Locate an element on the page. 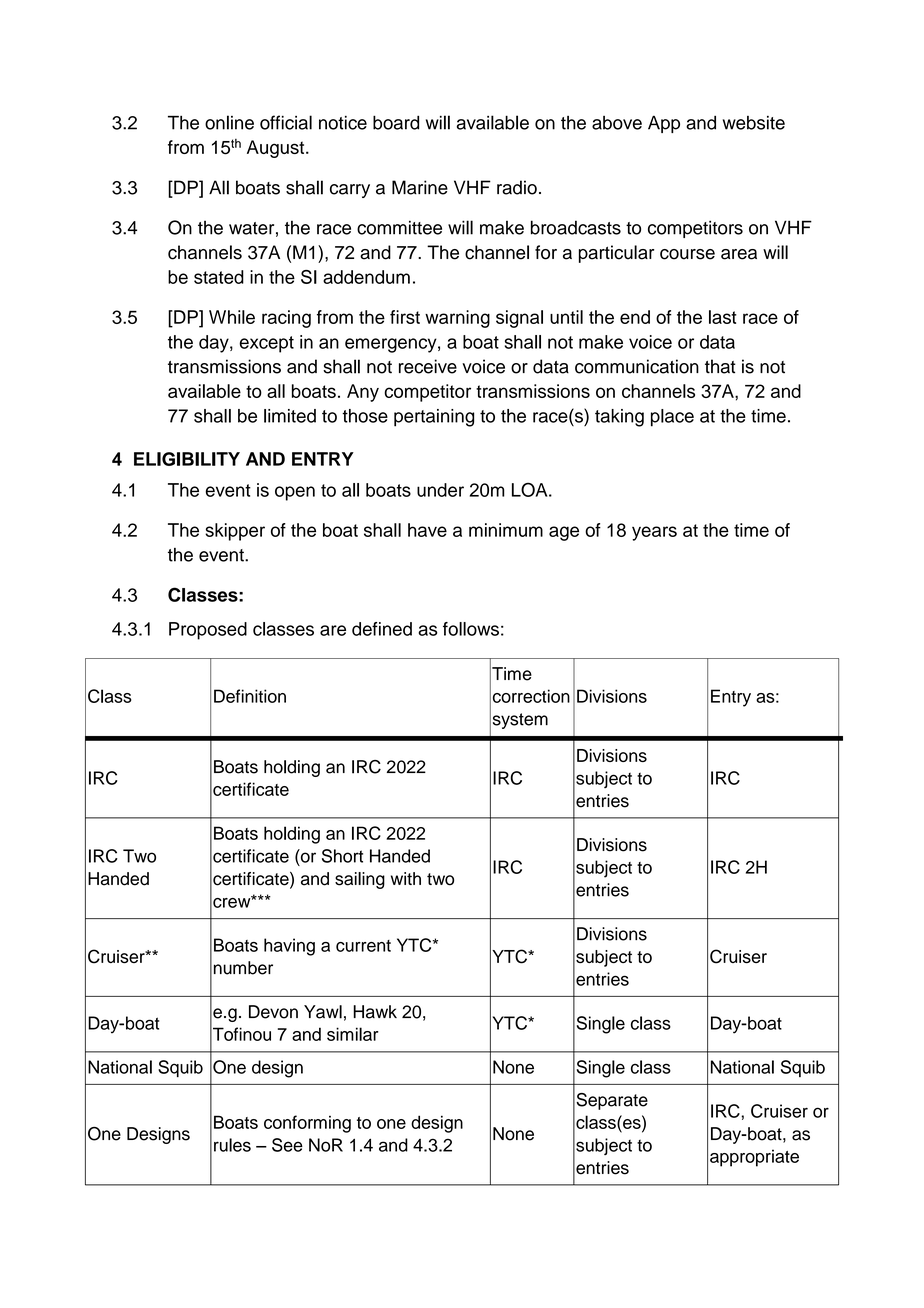  radio is located at coordinates (517, 187).
